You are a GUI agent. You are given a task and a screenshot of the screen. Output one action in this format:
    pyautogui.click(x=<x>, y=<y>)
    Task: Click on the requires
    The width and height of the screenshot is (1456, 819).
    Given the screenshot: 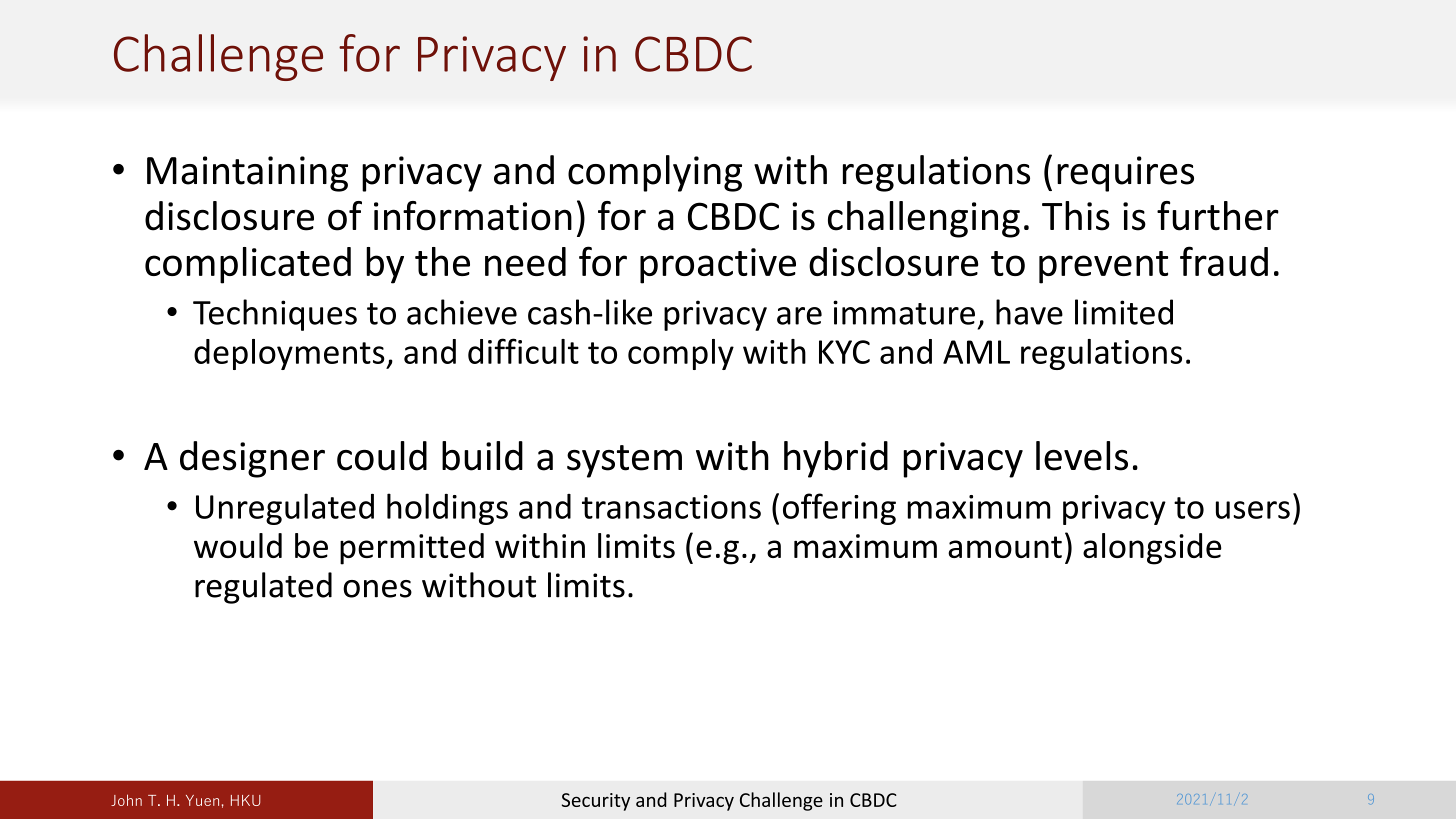 What is the action you would take?
    pyautogui.click(x=1125, y=174)
